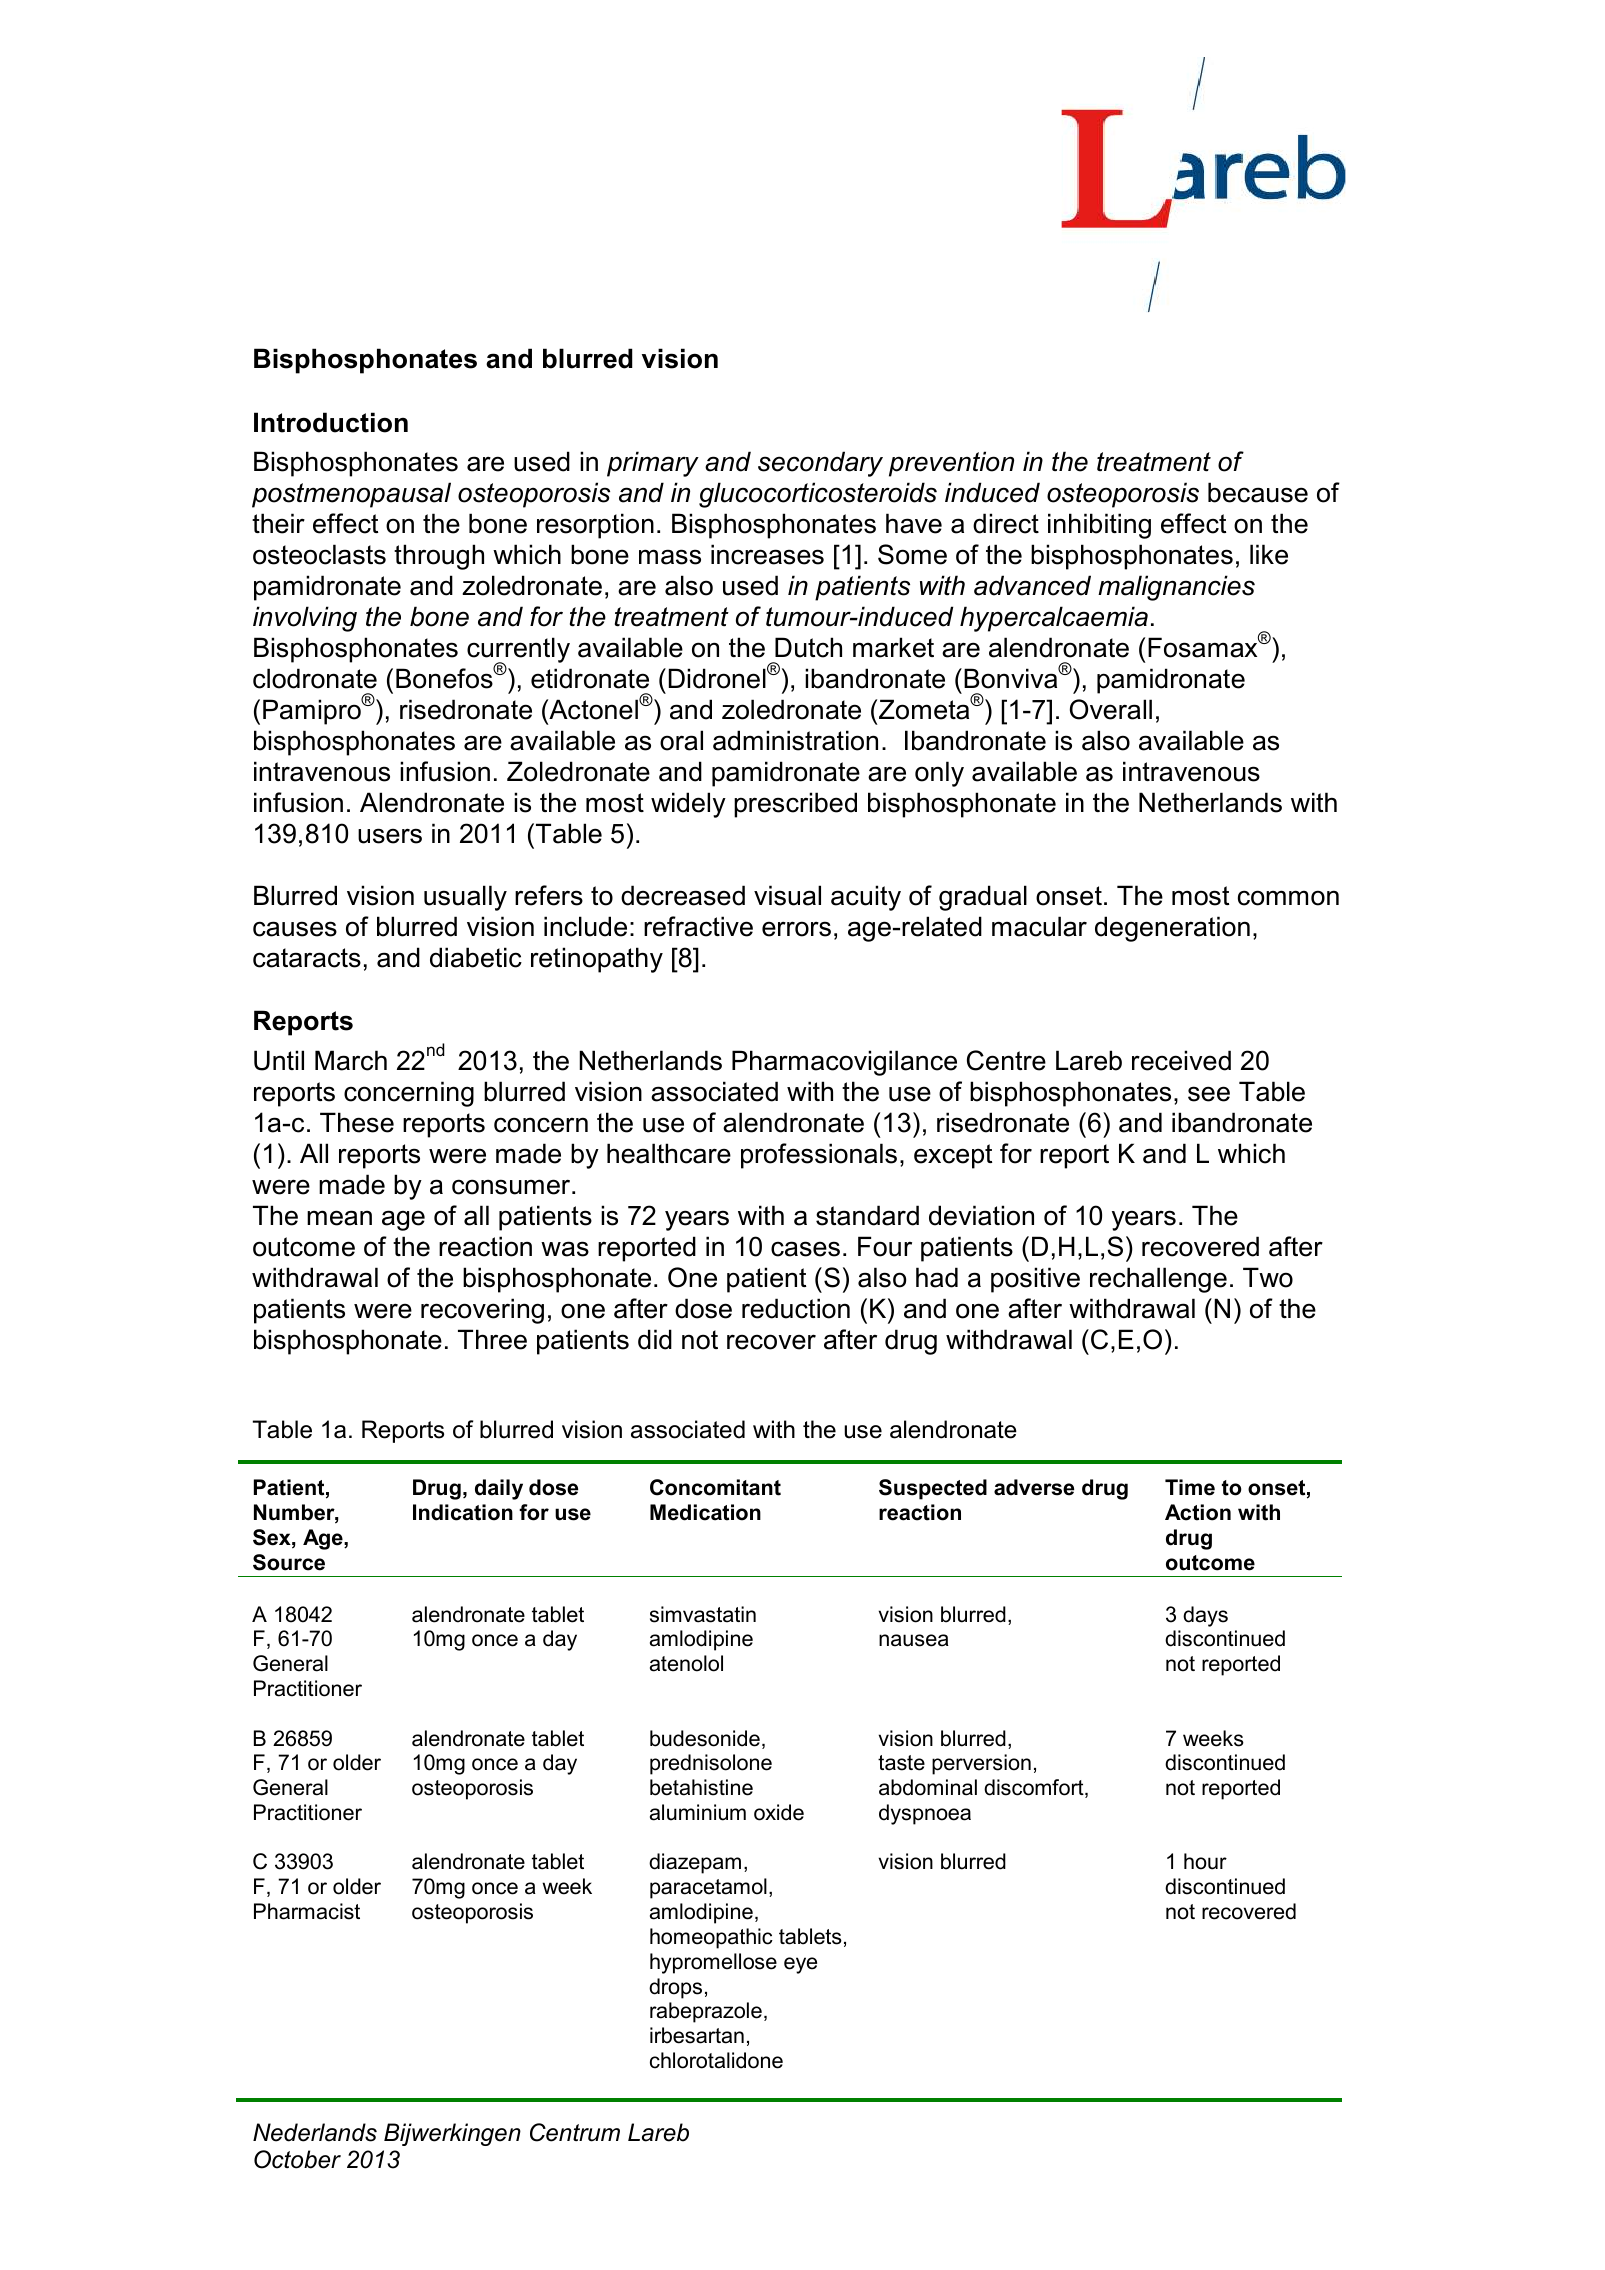 The image size is (1605, 2270). I want to click on professionals, so click(819, 1156).
